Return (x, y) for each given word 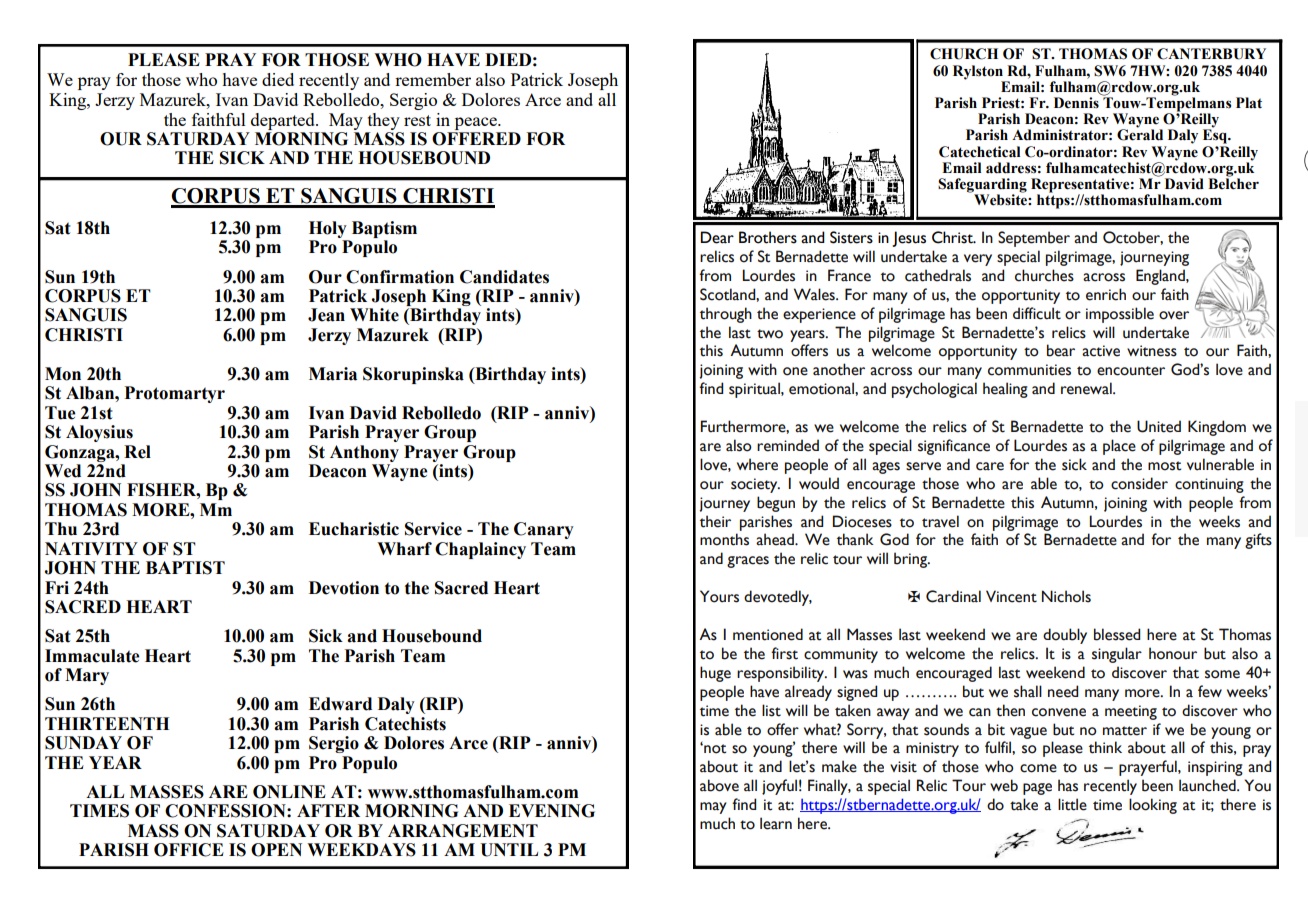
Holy (328, 229)
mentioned (768, 634)
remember (433, 79)
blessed (1117, 634)
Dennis (1076, 103)
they (384, 121)
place (1119, 447)
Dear (717, 237)
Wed (63, 471)
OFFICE (189, 850)
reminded (788, 445)
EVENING (552, 811)
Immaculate (92, 656)
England (1161, 277)
